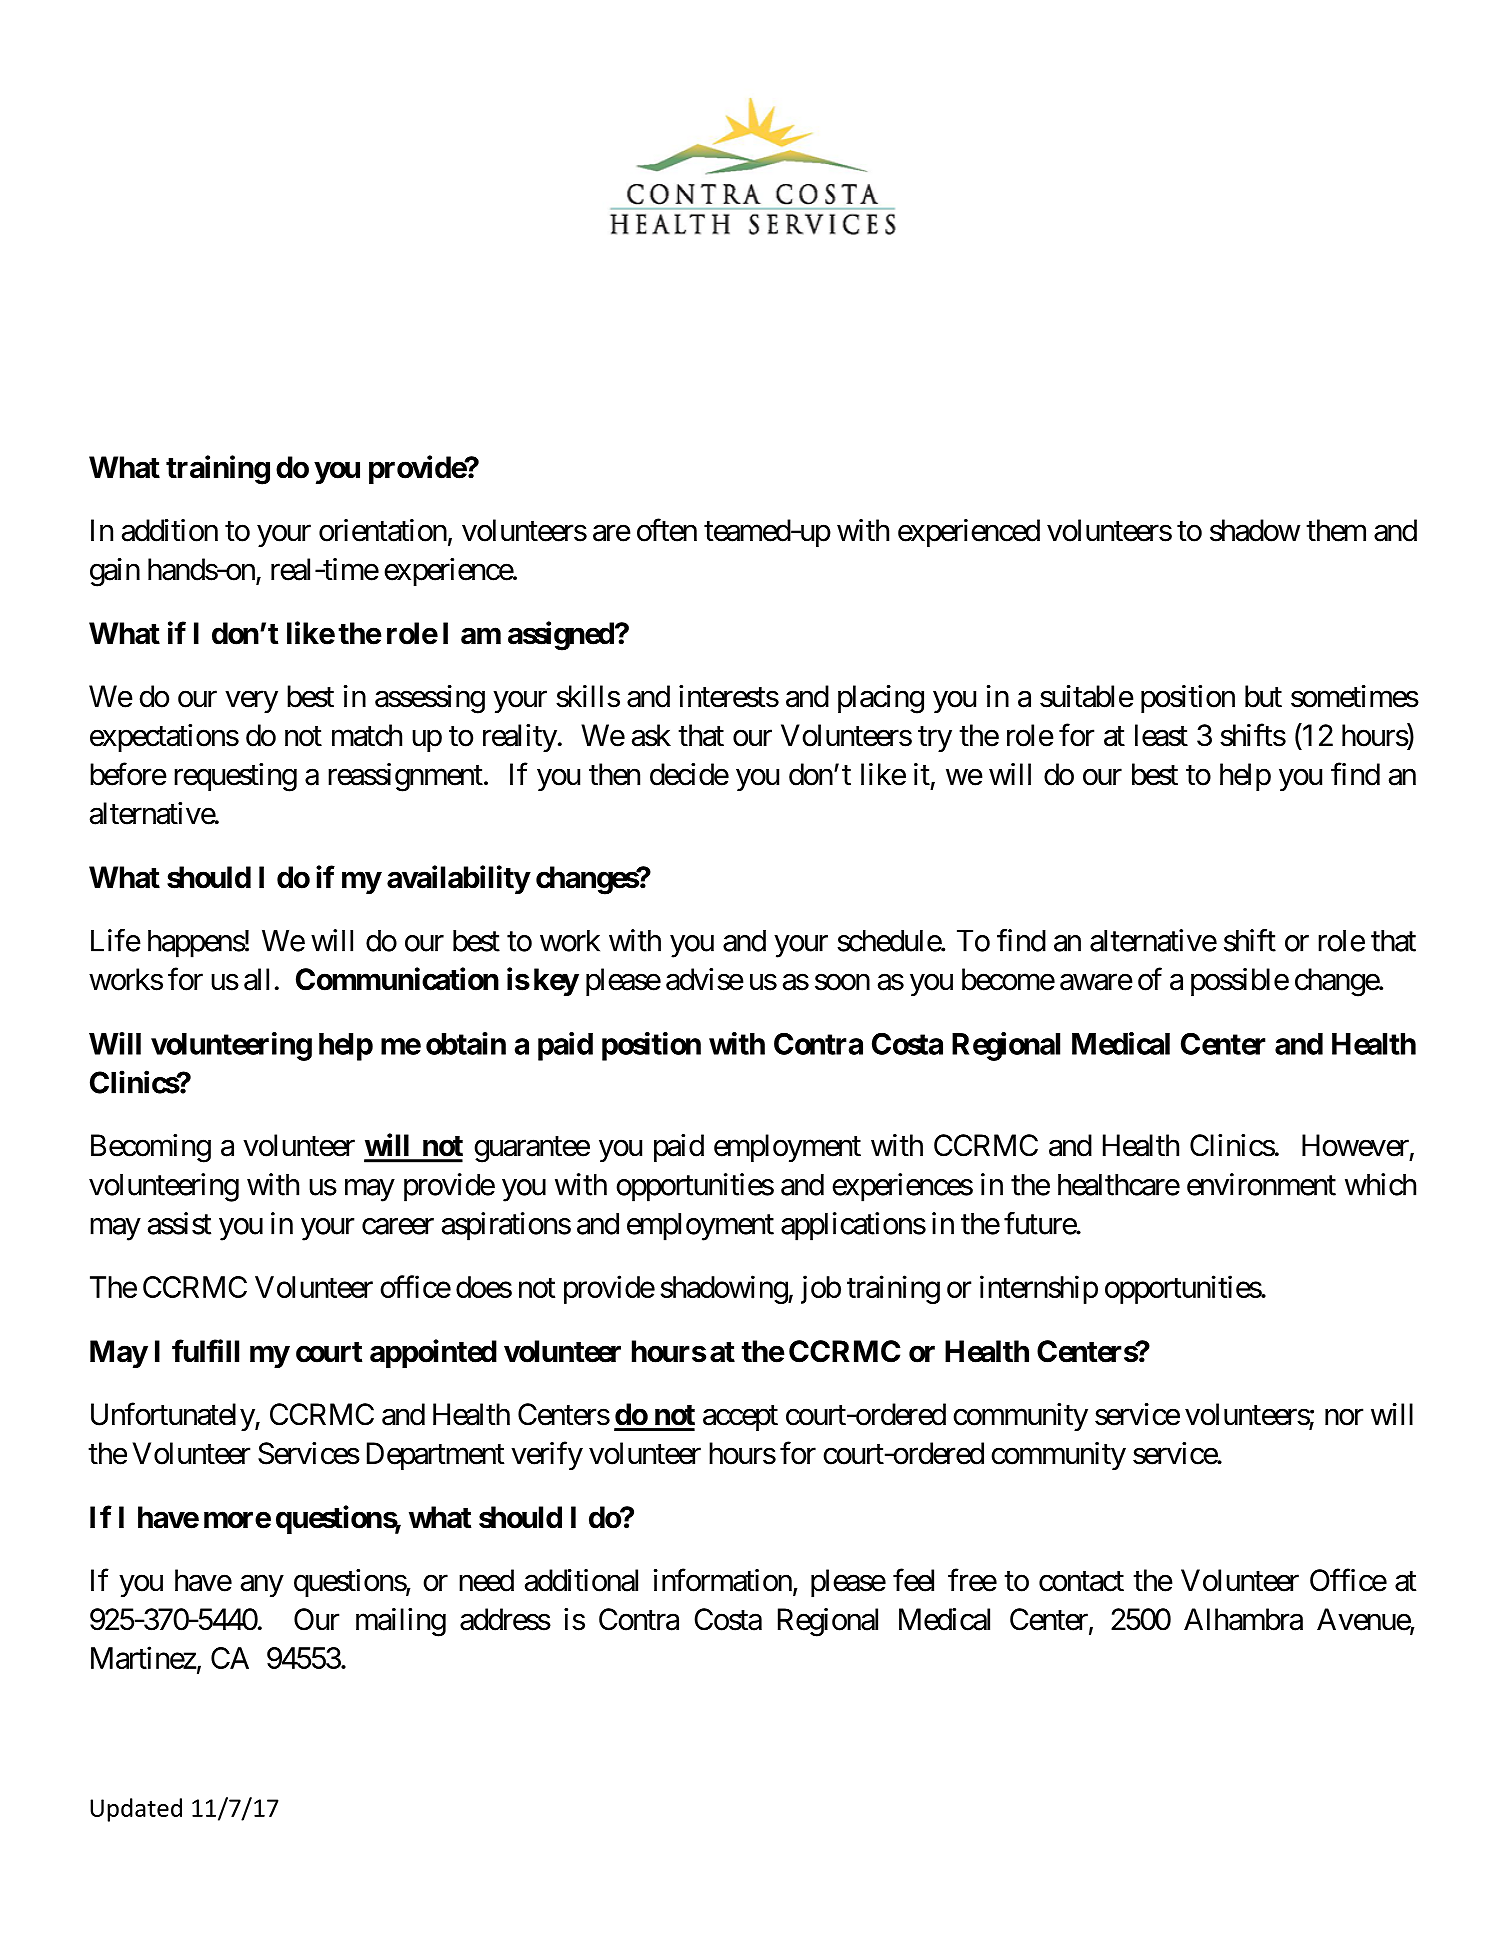 Image resolution: width=1504 pixels, height=1946 pixels. I want to click on them, so click(1336, 530).
